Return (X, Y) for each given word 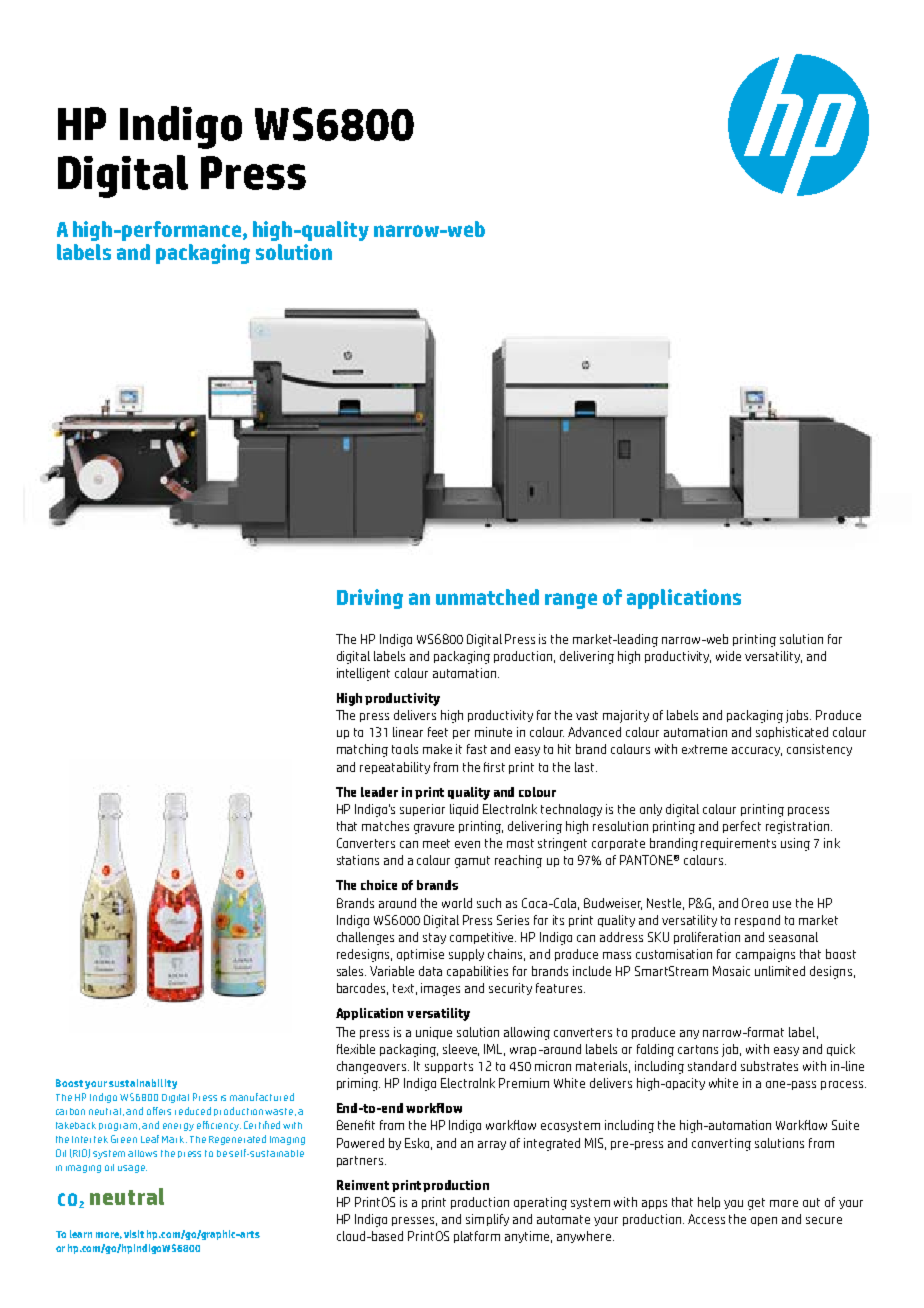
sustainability (143, 1084)
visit (134, 1234)
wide (728, 656)
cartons (698, 1049)
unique (434, 1033)
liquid (464, 810)
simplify (487, 1220)
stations (358, 860)
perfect (742, 827)
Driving (370, 599)
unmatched (487, 597)
